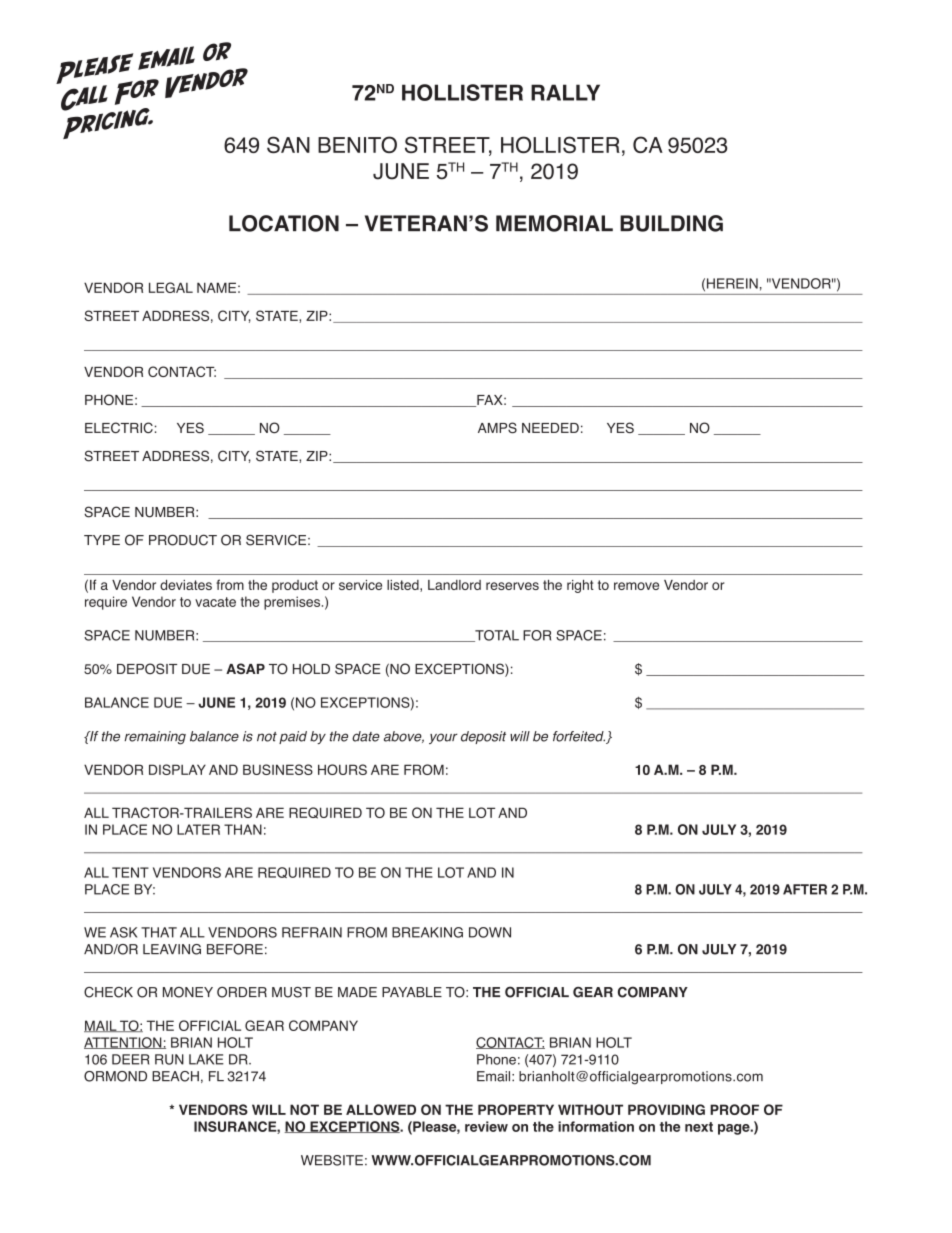 The height and width of the document is (1233, 952). I want to click on NEEDED, so click(550, 428).
